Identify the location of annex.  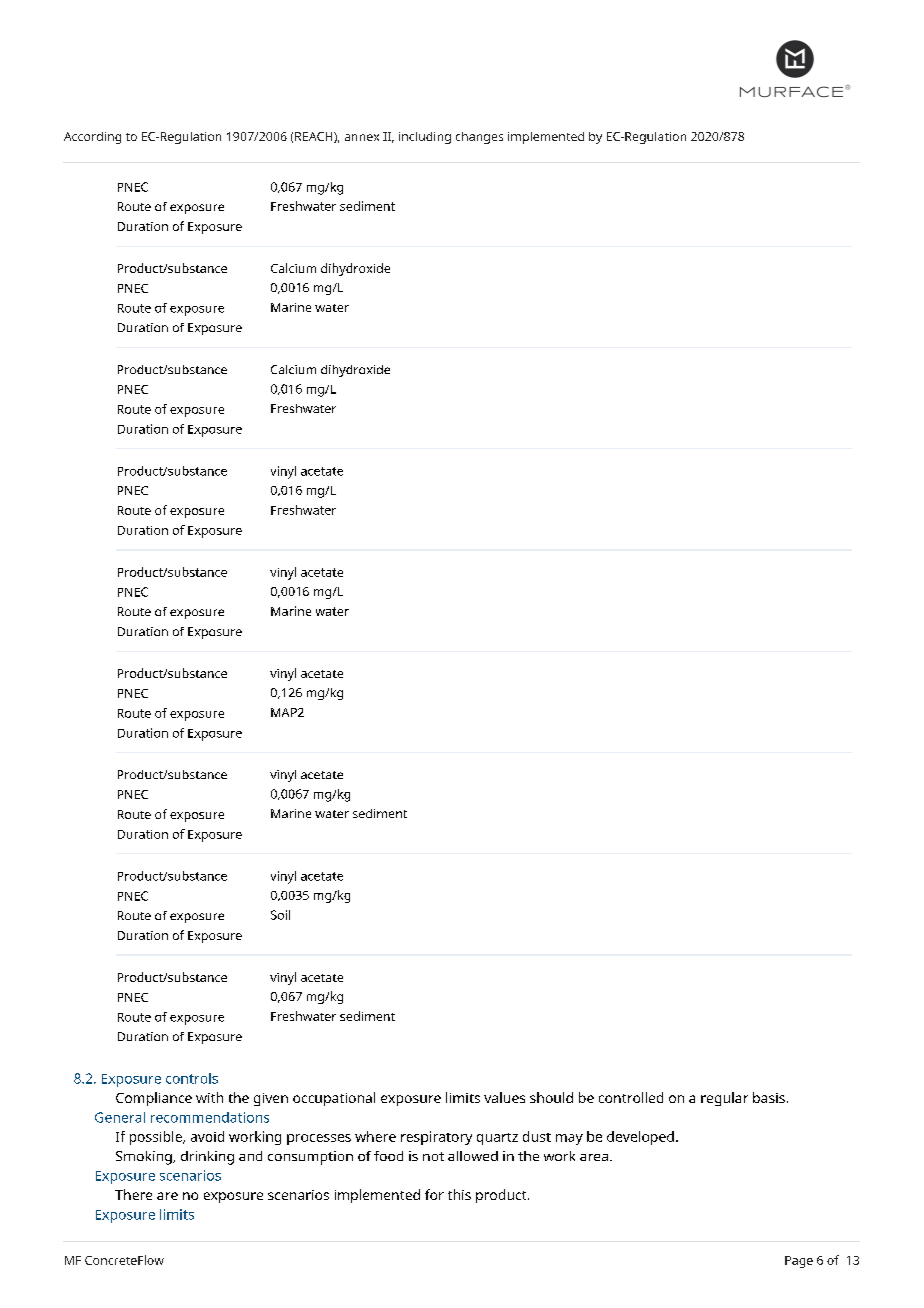
(362, 137).
